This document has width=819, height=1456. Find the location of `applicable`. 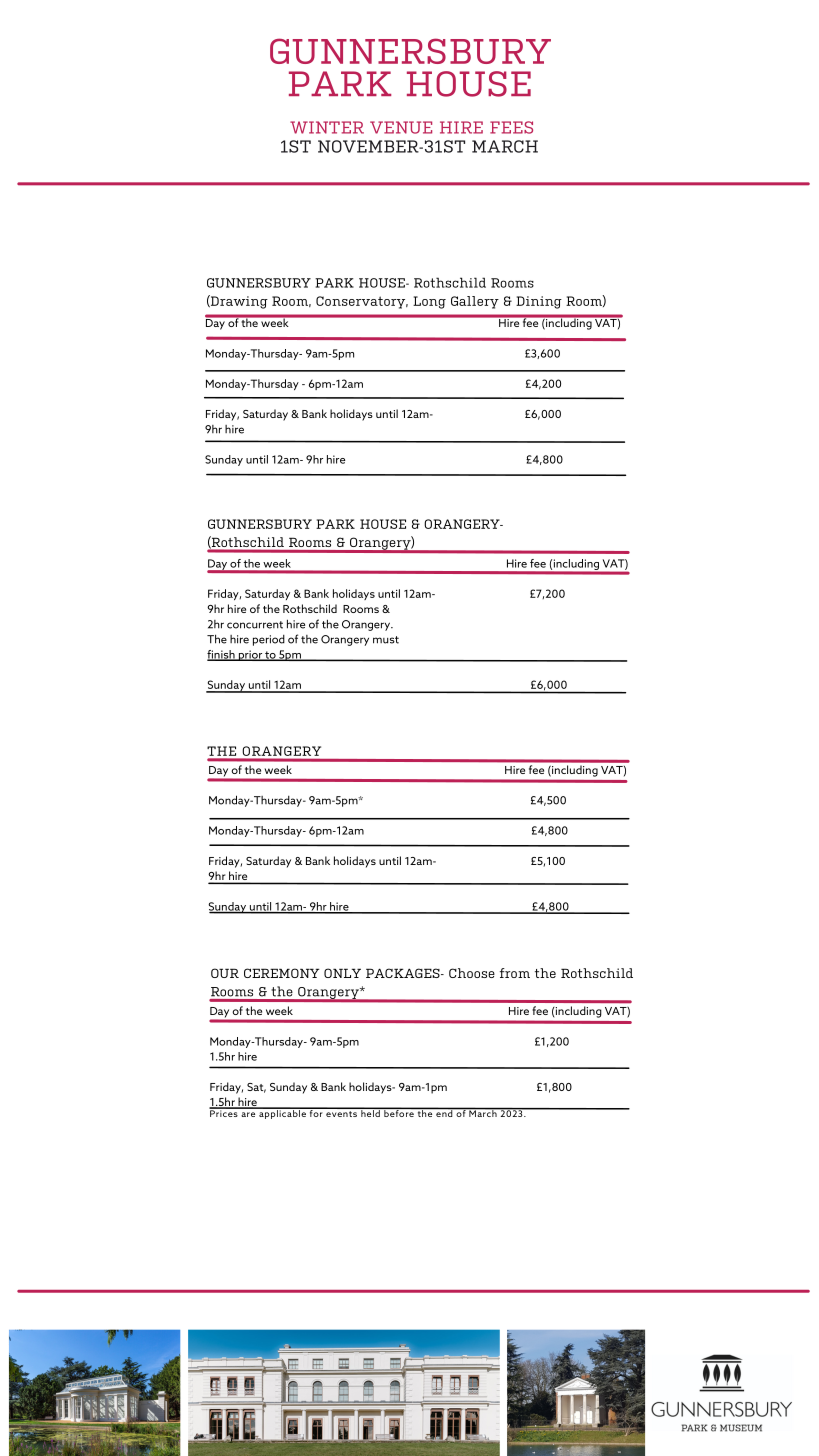

applicable is located at coordinates (282, 1113).
